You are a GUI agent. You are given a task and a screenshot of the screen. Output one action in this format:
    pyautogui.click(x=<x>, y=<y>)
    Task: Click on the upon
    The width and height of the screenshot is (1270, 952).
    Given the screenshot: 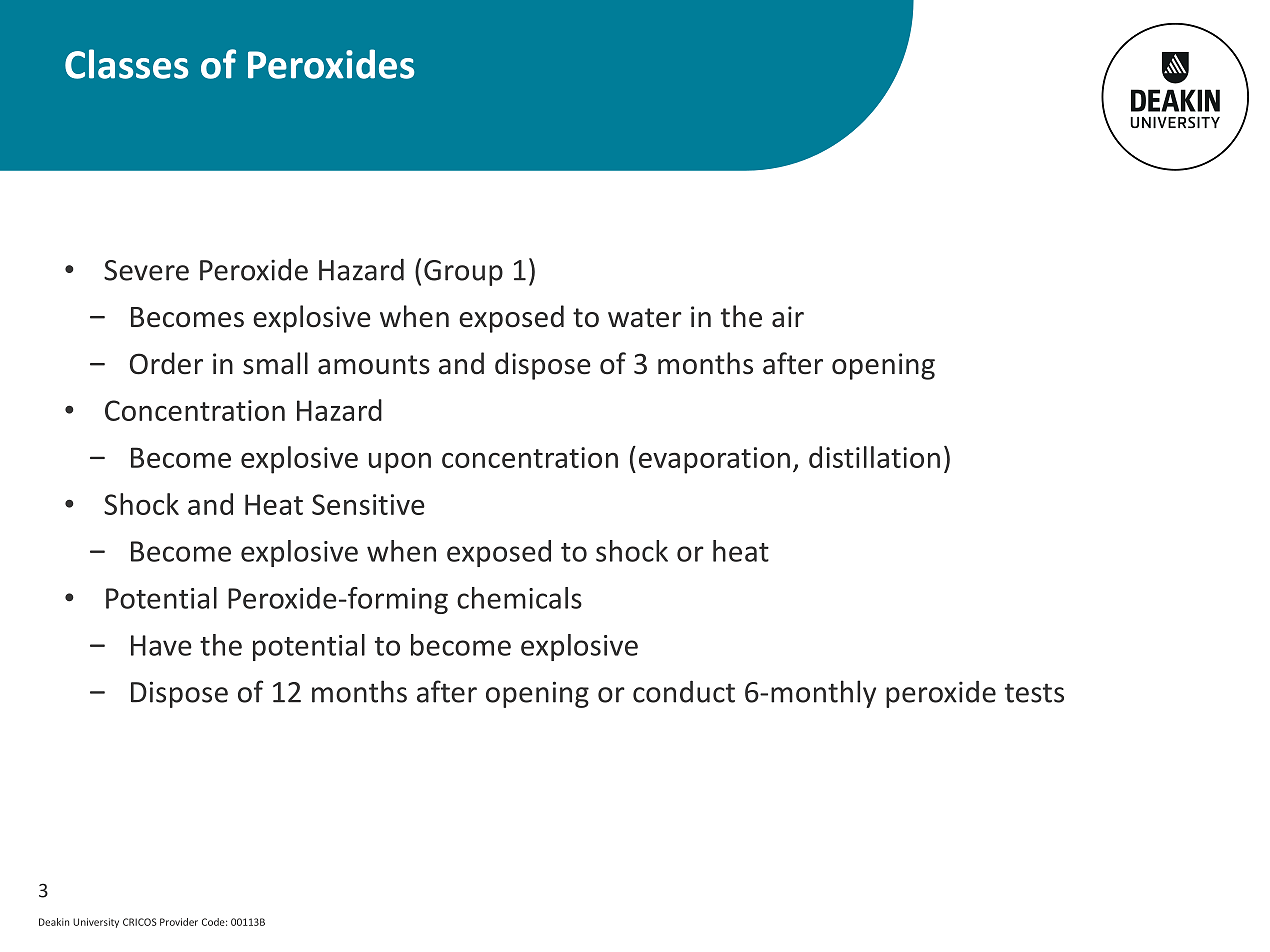 What is the action you would take?
    pyautogui.click(x=400, y=463)
